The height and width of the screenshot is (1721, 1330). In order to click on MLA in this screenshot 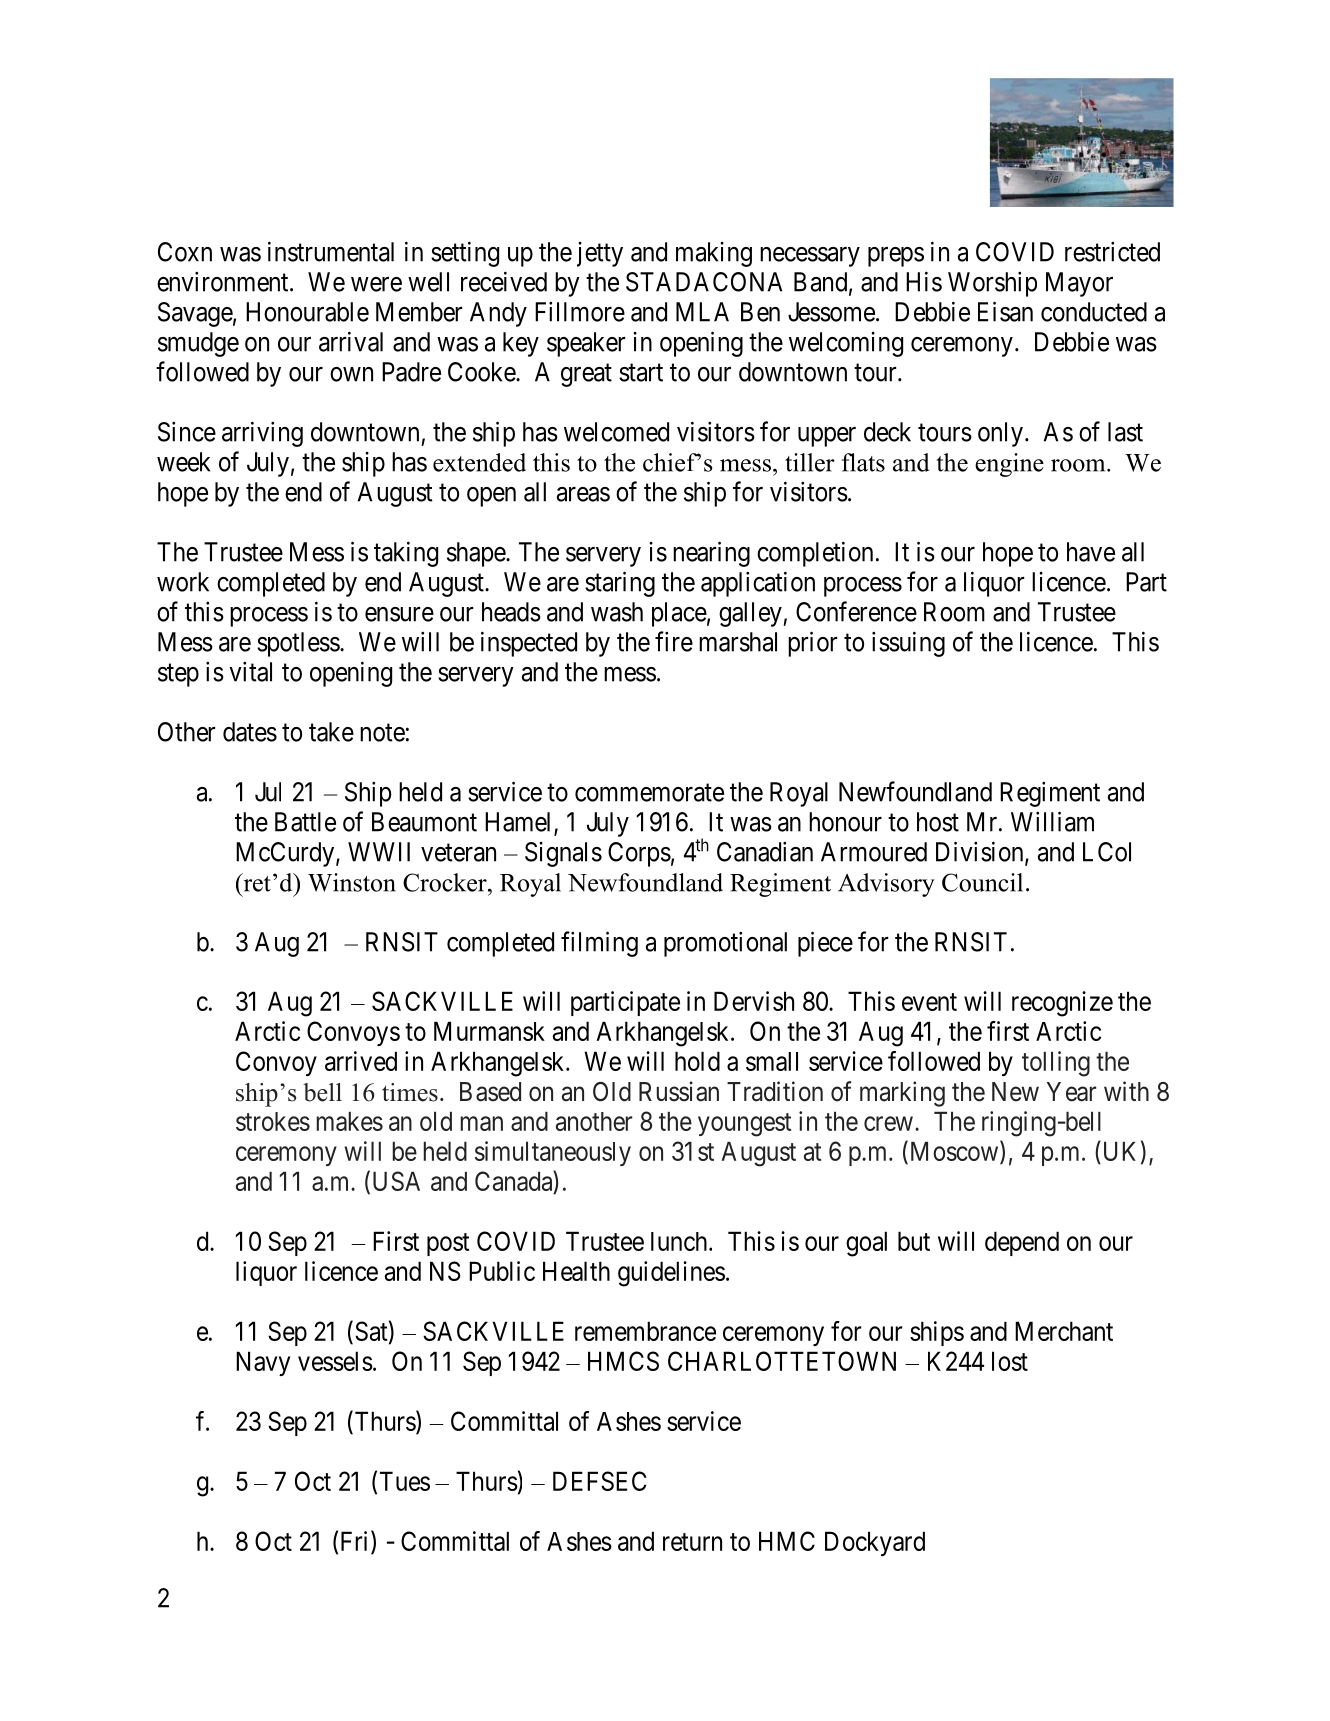, I will do `click(702, 312)`.
